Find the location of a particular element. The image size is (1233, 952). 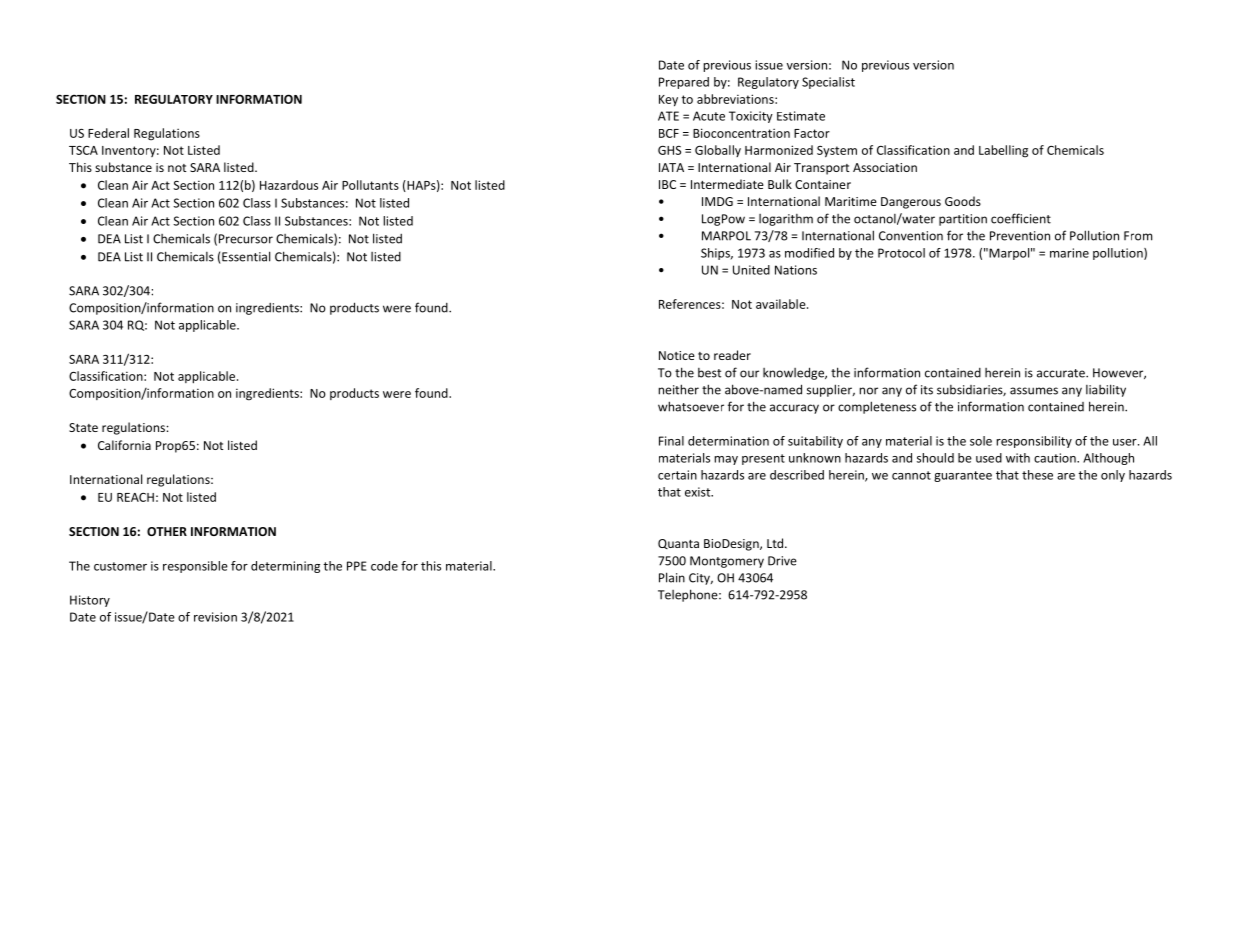

accurate is located at coordinates (1062, 373).
